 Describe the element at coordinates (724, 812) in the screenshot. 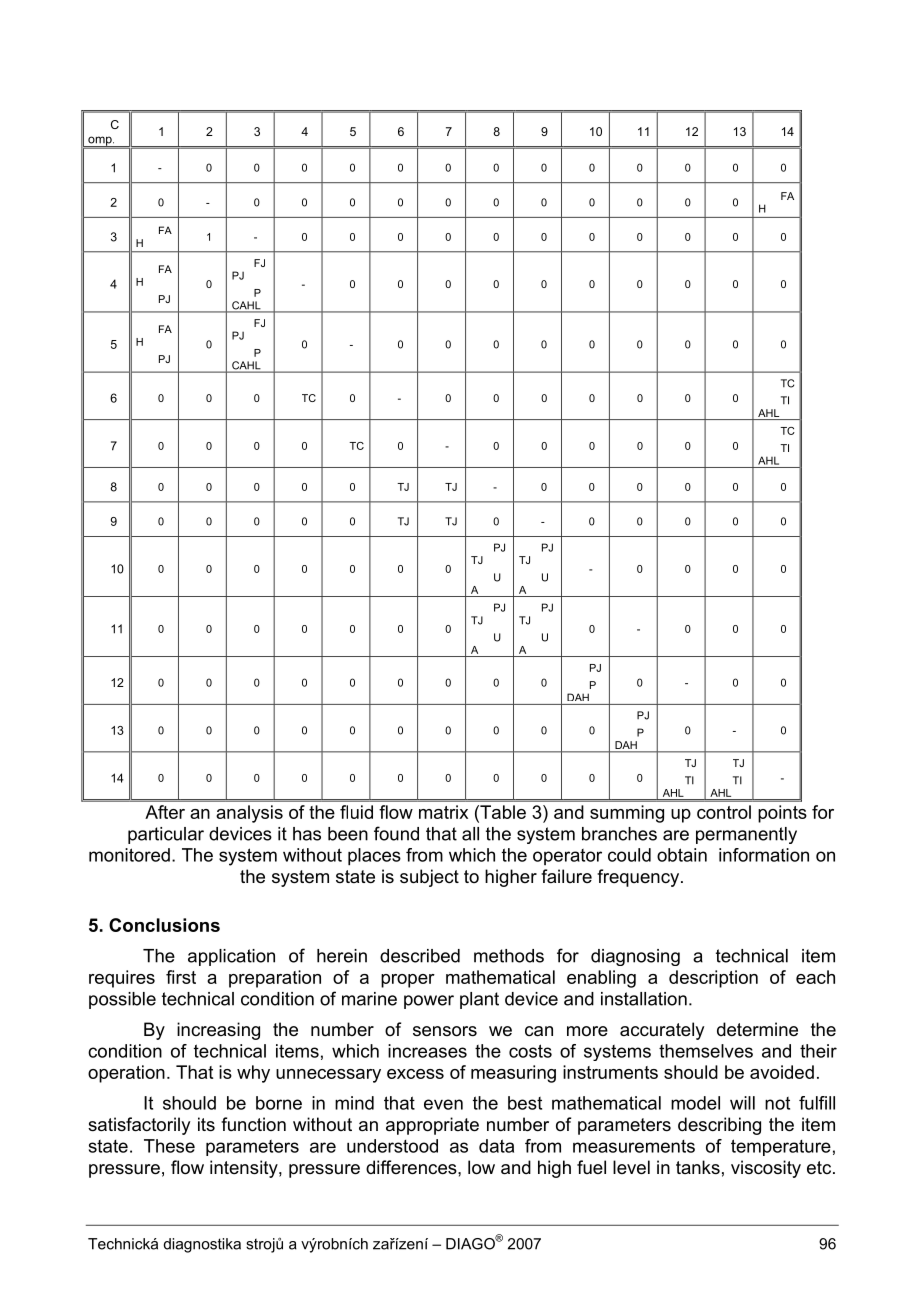

I see `control` at that location.
